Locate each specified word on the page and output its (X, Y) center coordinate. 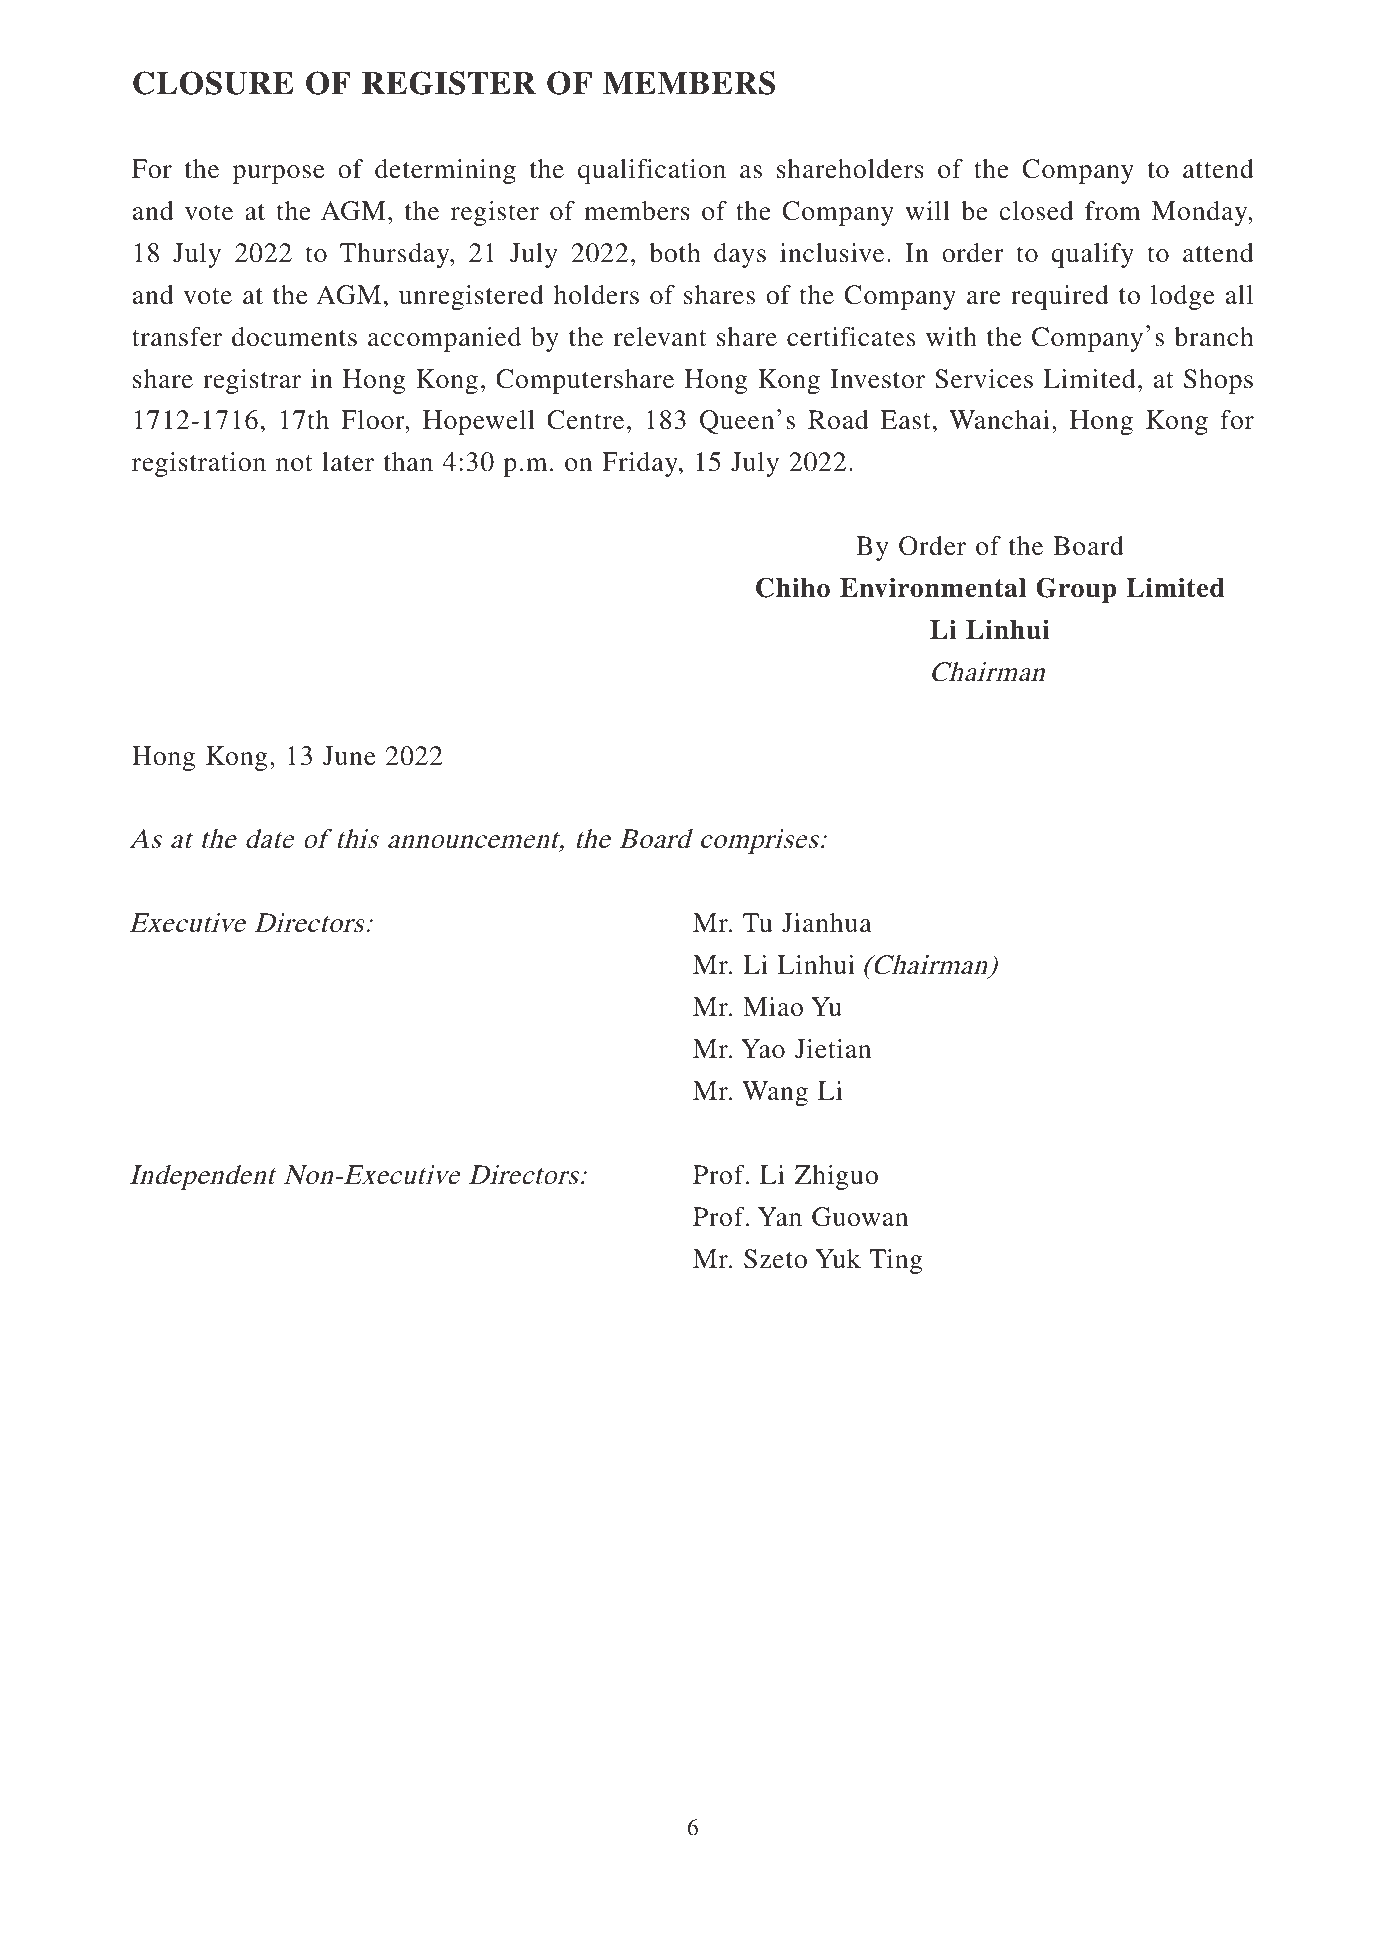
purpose (279, 174)
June (349, 756)
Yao (763, 1049)
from (1113, 211)
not (294, 463)
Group (1076, 590)
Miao (773, 1007)
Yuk (838, 1259)
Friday (641, 464)
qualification (652, 171)
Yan (780, 1217)
